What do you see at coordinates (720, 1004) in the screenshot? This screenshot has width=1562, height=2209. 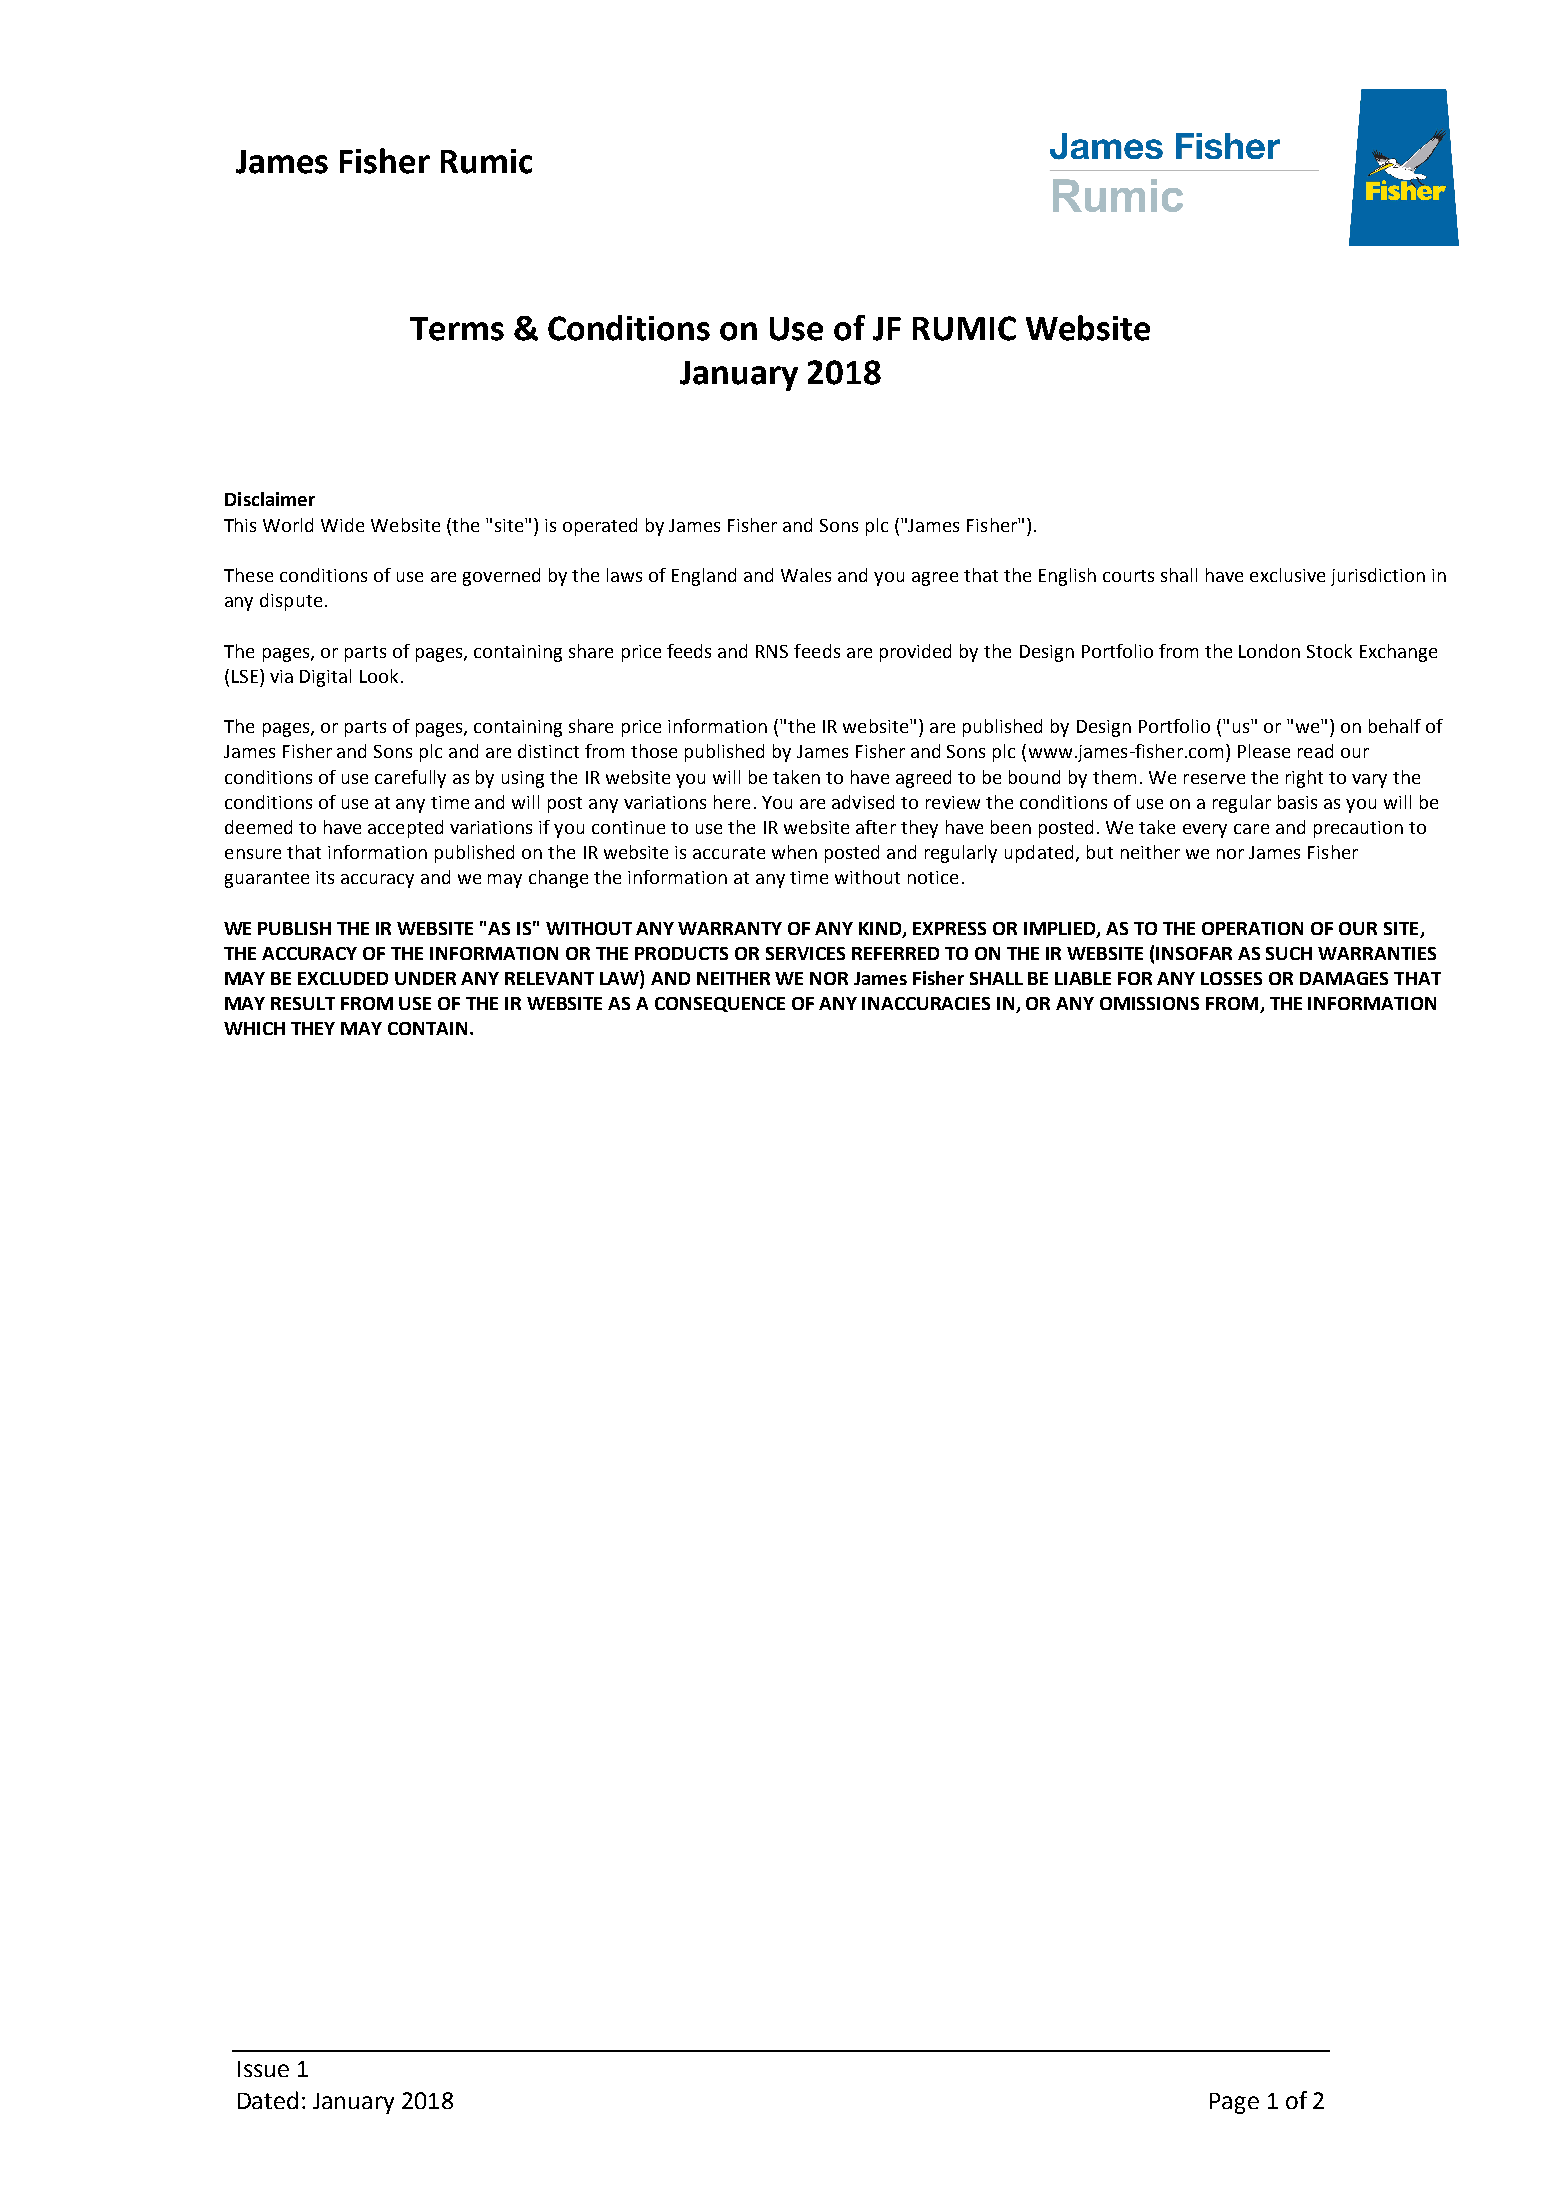 I see `CONSEQUENCE` at bounding box center [720, 1004].
